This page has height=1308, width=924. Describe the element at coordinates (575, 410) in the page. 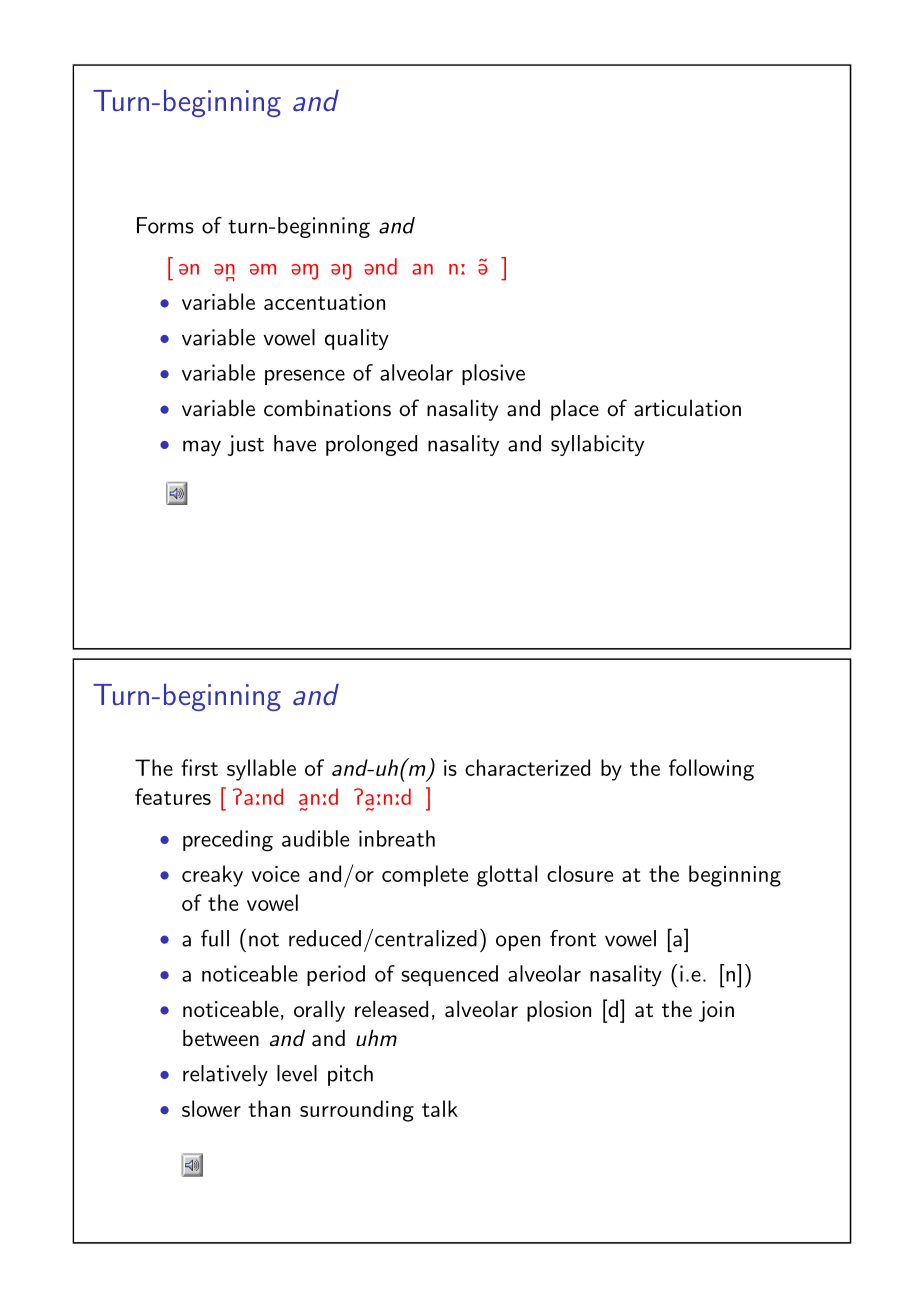

I see `place` at that location.
